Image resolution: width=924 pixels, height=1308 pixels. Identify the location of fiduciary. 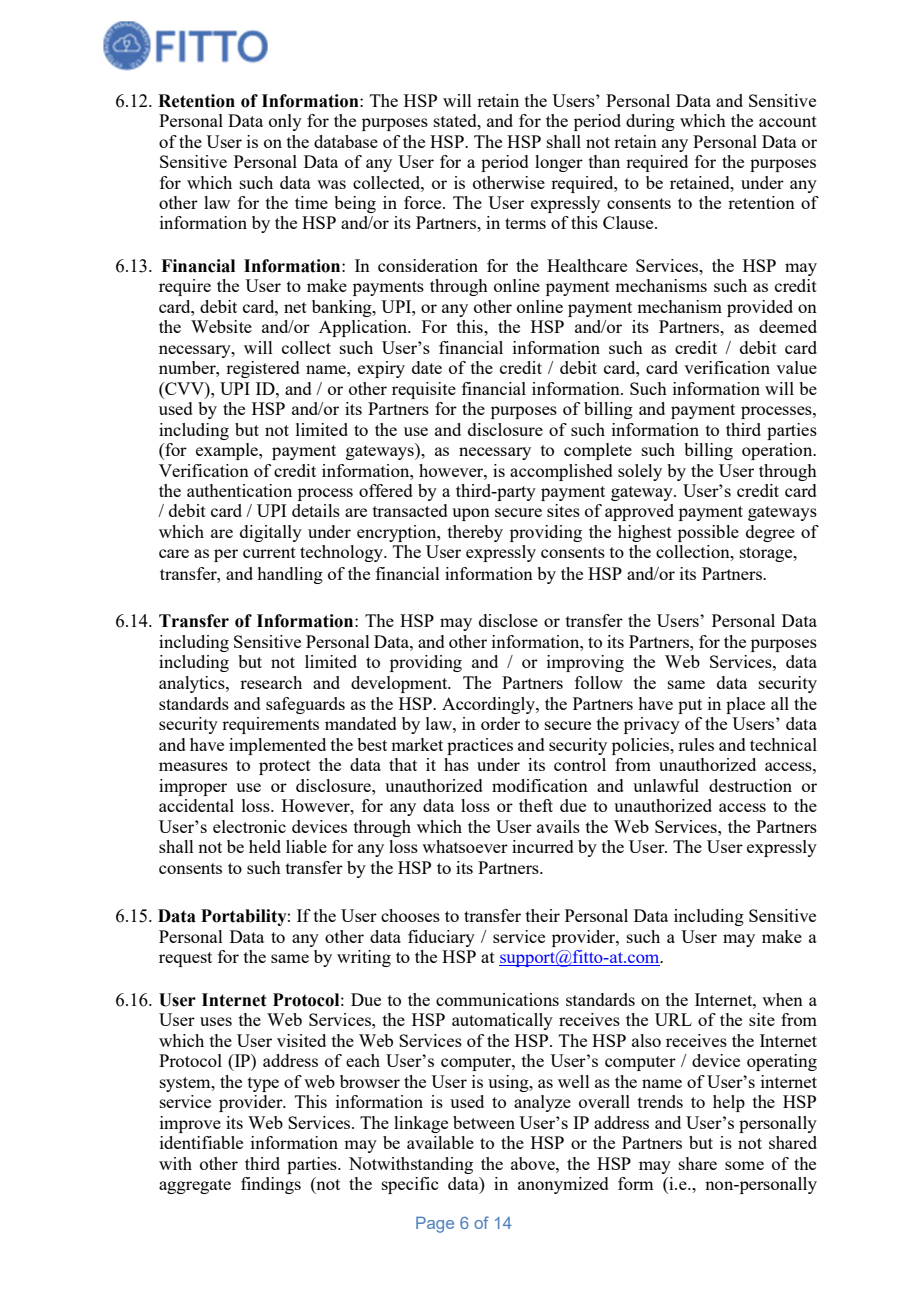
(441, 938).
